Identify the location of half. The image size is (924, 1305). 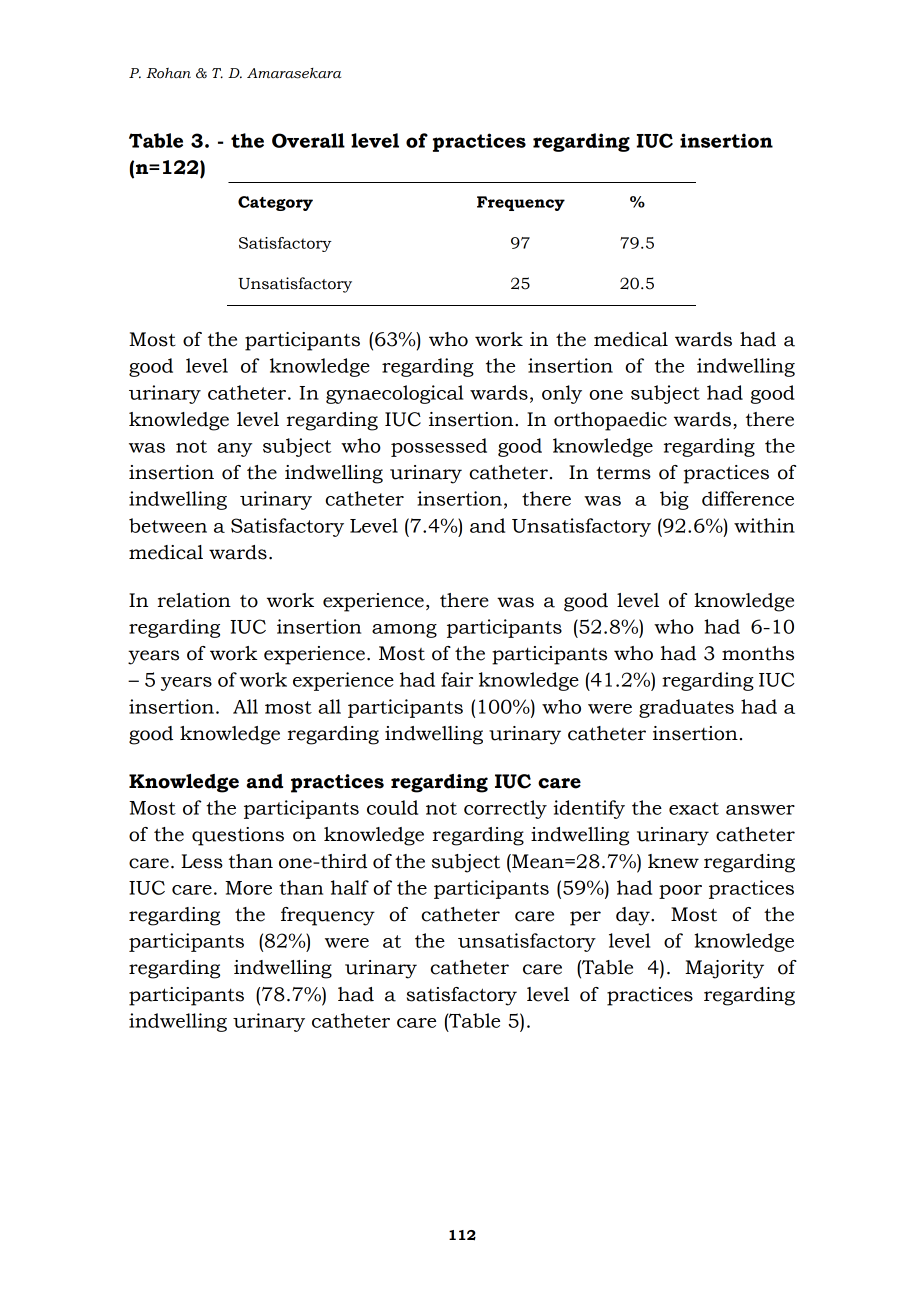
(350, 887).
